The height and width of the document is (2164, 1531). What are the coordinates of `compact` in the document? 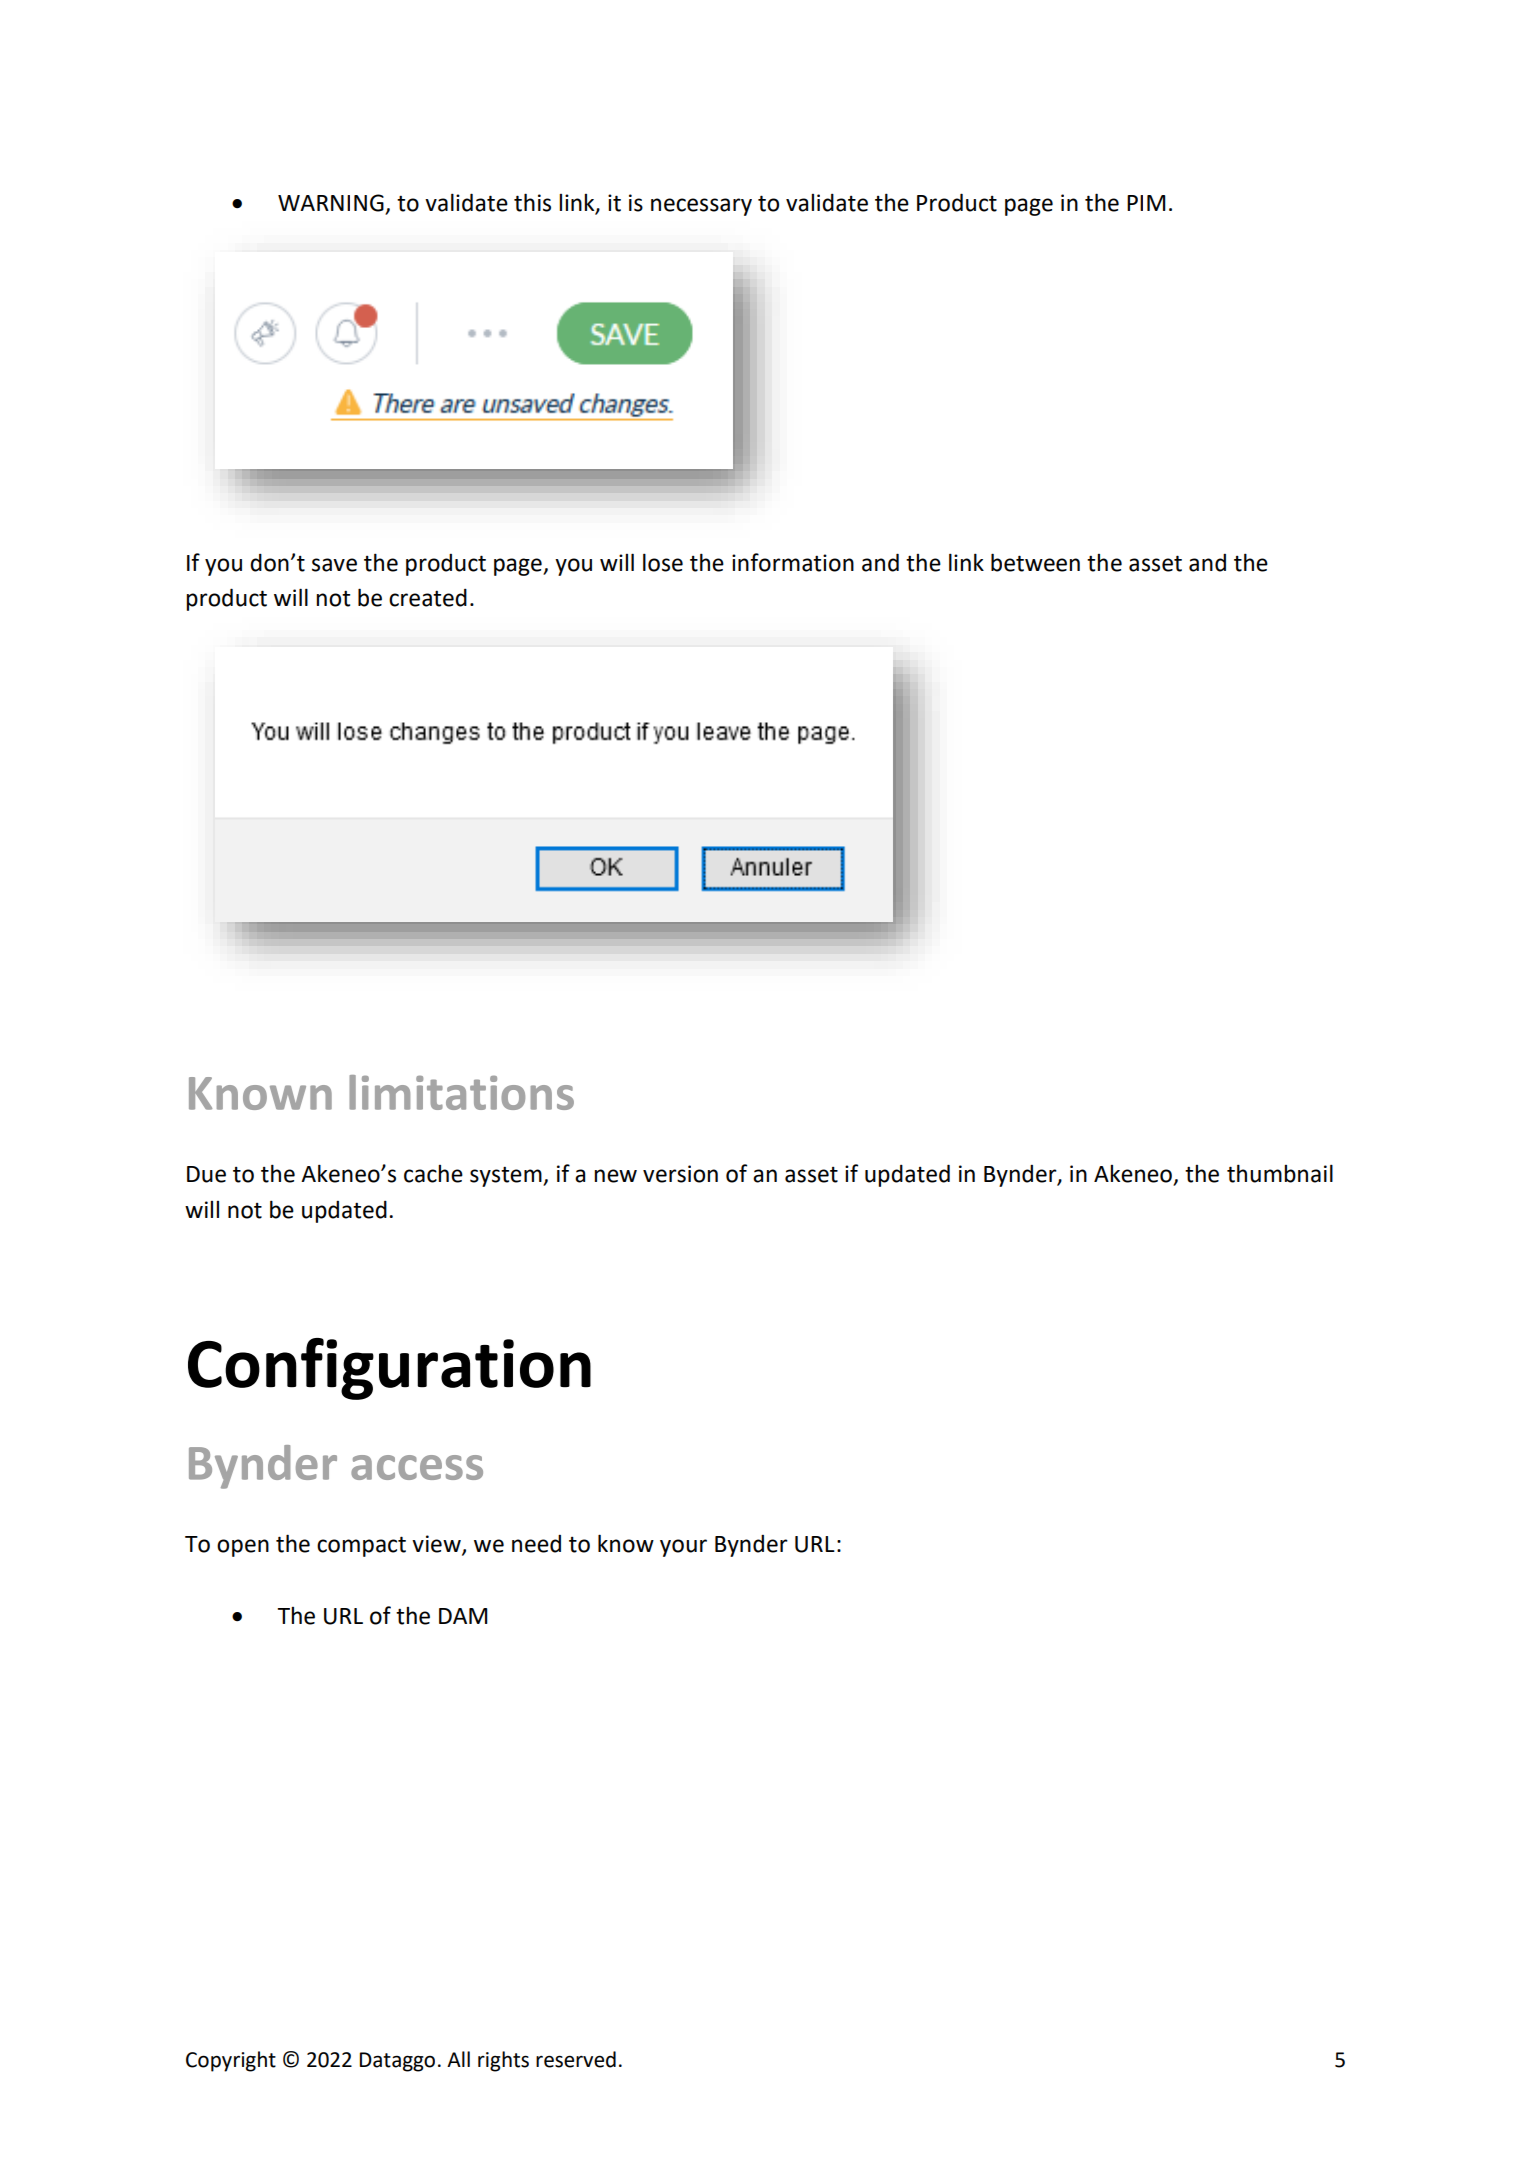 It's located at (361, 1546).
